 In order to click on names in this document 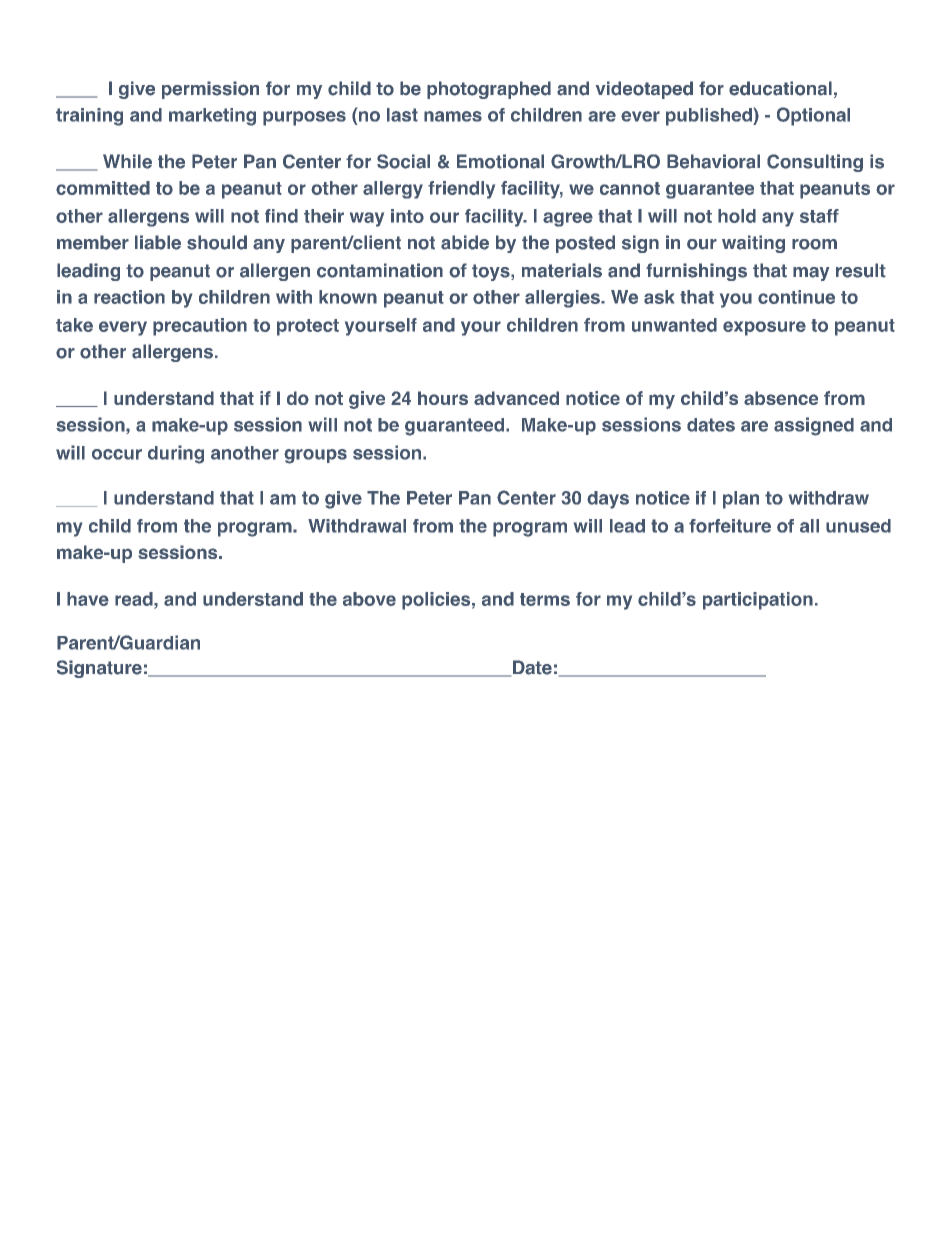, I will do `click(453, 116)`.
